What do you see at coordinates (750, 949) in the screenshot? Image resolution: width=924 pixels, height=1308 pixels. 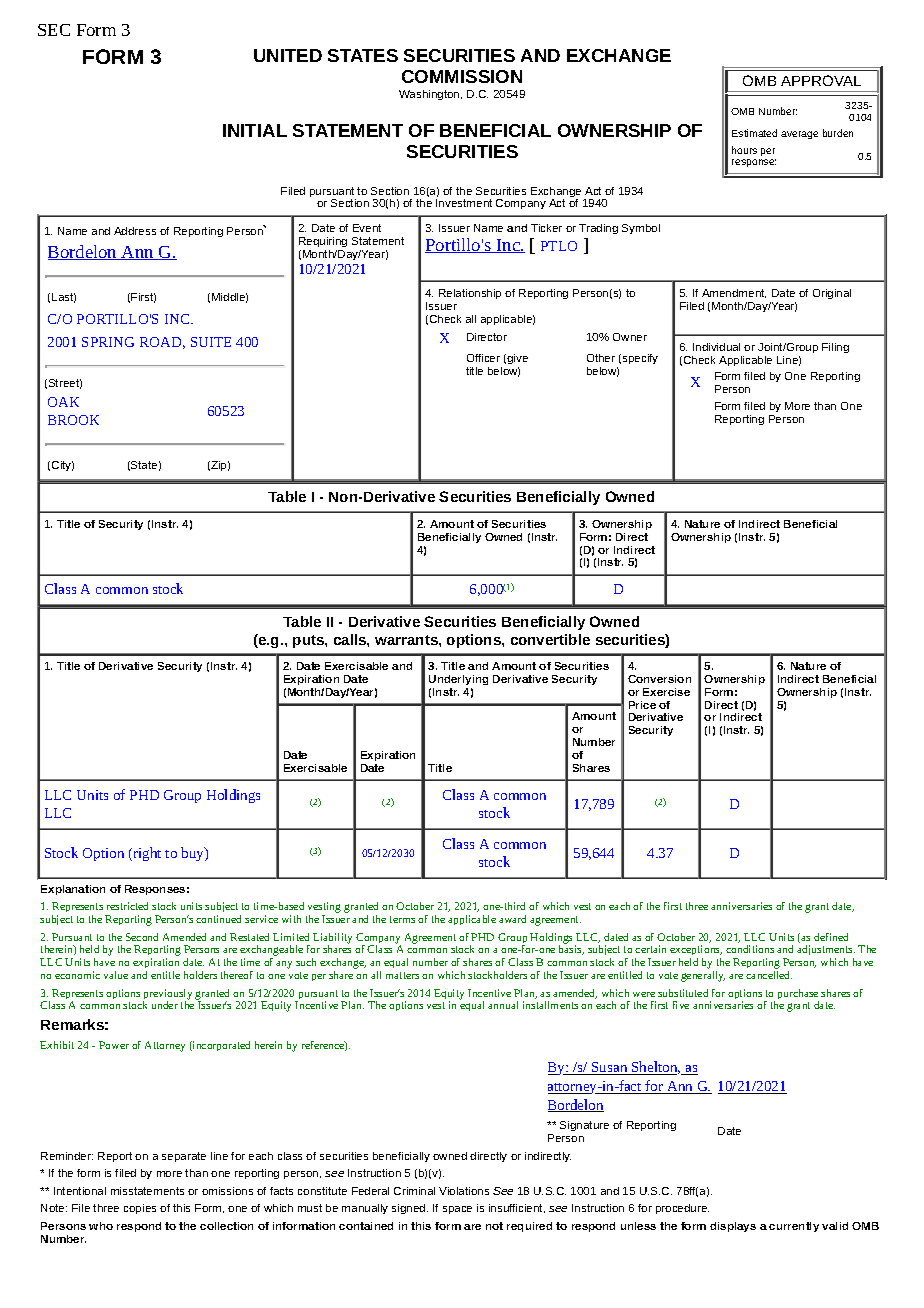 I see `conditions` at bounding box center [750, 949].
